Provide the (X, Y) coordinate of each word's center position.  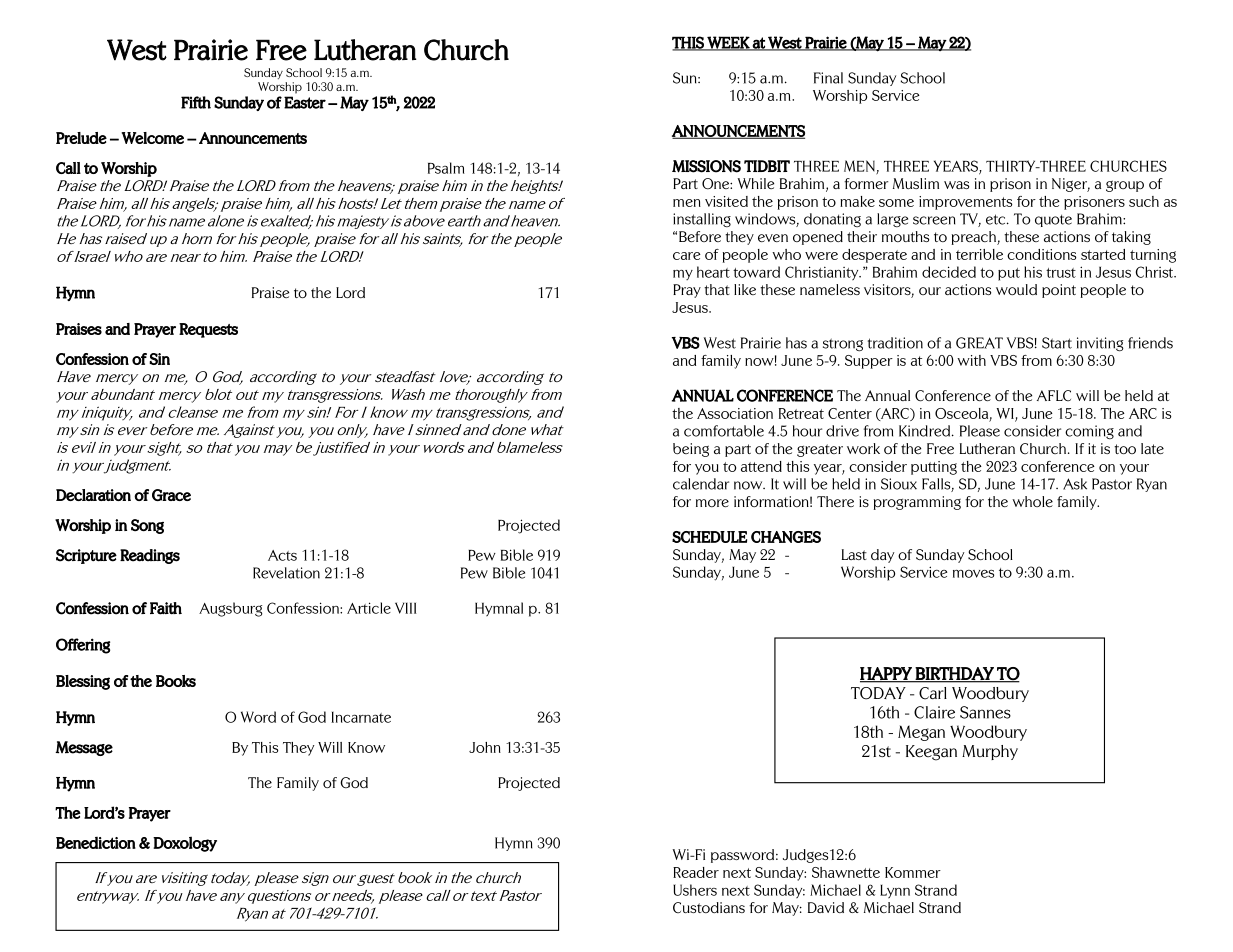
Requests (208, 330)
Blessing (83, 682)
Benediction (96, 843)
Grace (171, 495)
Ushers (695, 890)
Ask (1075, 484)
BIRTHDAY (955, 674)
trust (1061, 273)
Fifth (196, 102)
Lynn (895, 891)
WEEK (728, 43)
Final (828, 78)
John (485, 747)
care (687, 256)
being (691, 450)
